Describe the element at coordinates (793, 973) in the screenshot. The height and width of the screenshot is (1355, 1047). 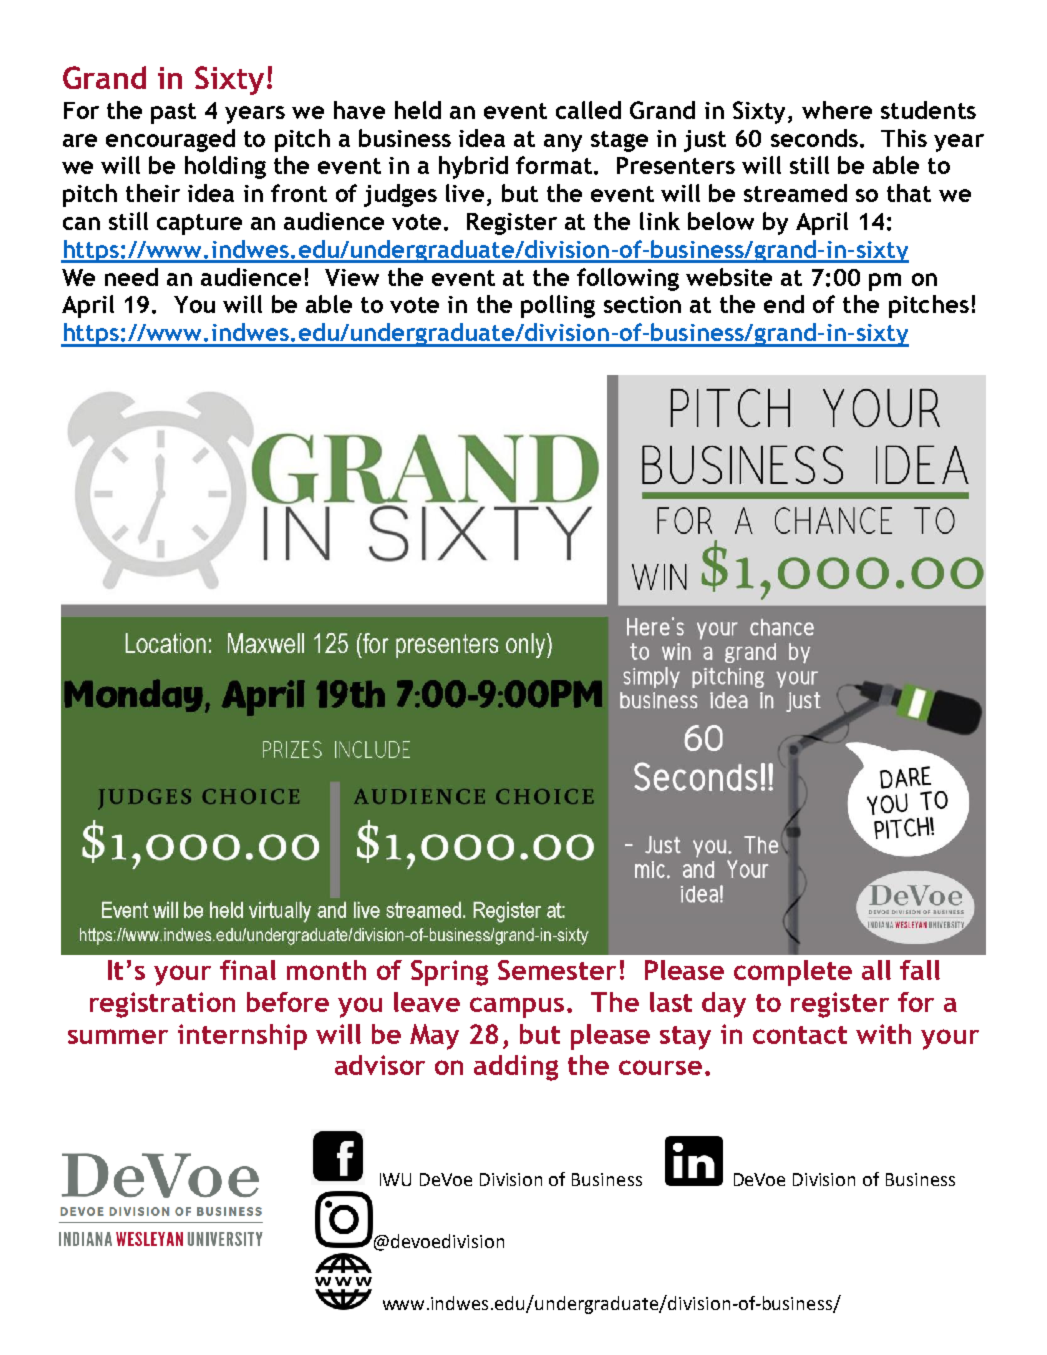
I see `complete` at that location.
